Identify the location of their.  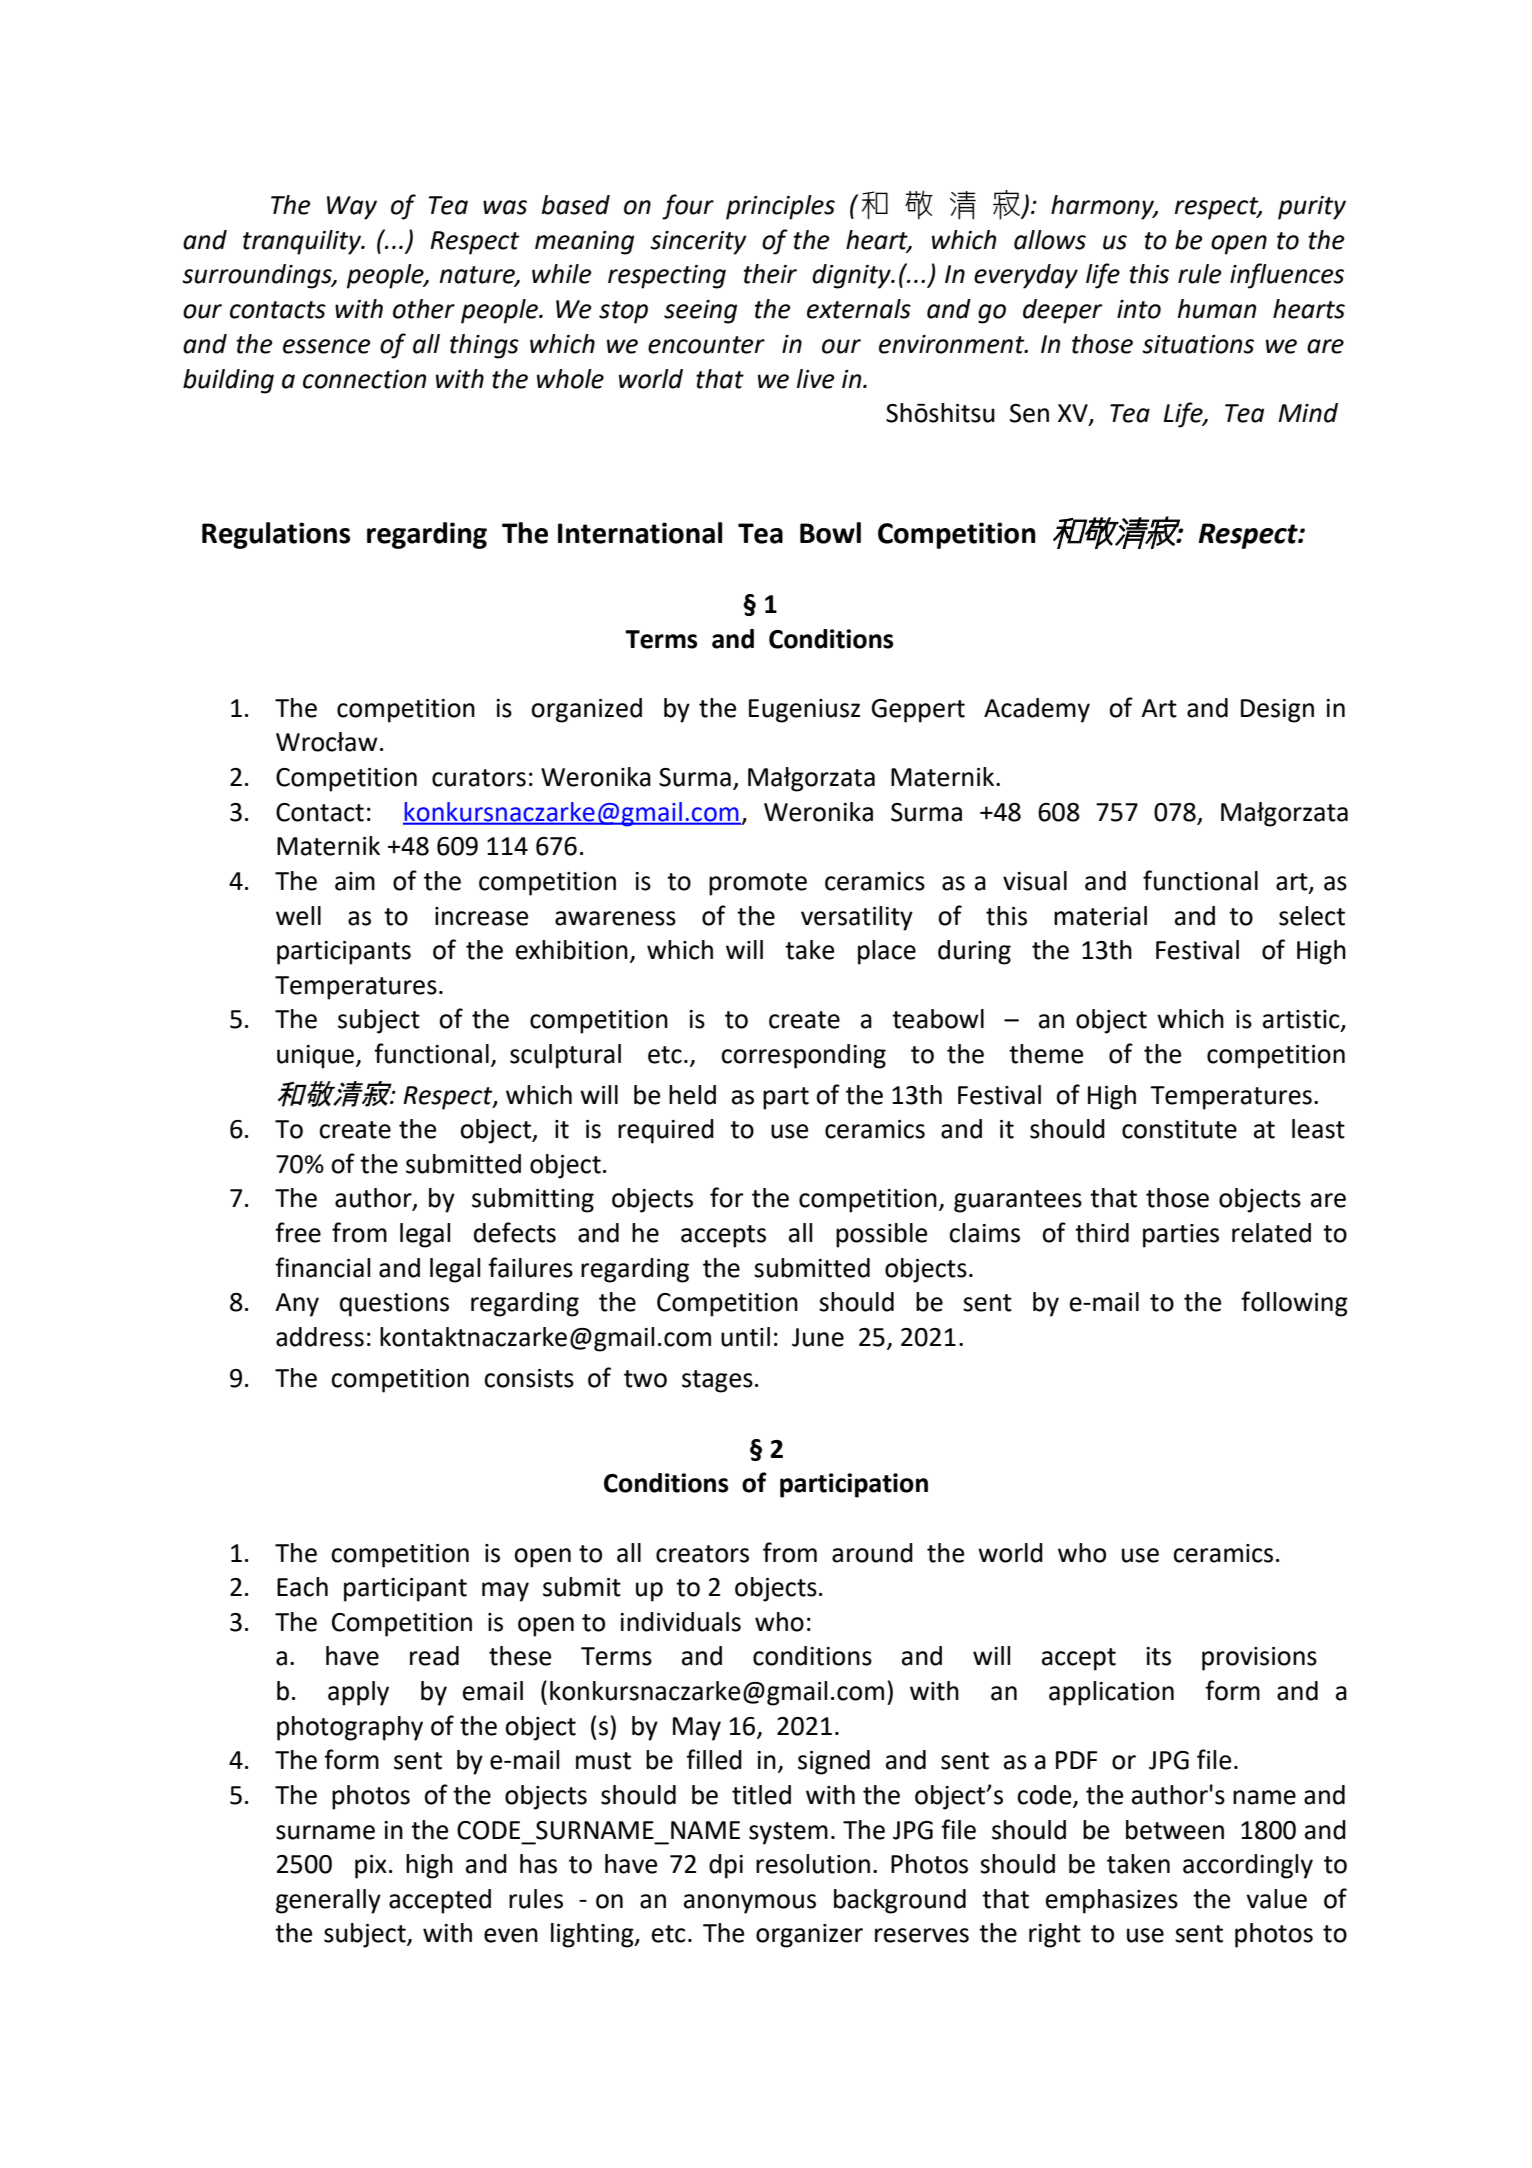
(770, 274).
